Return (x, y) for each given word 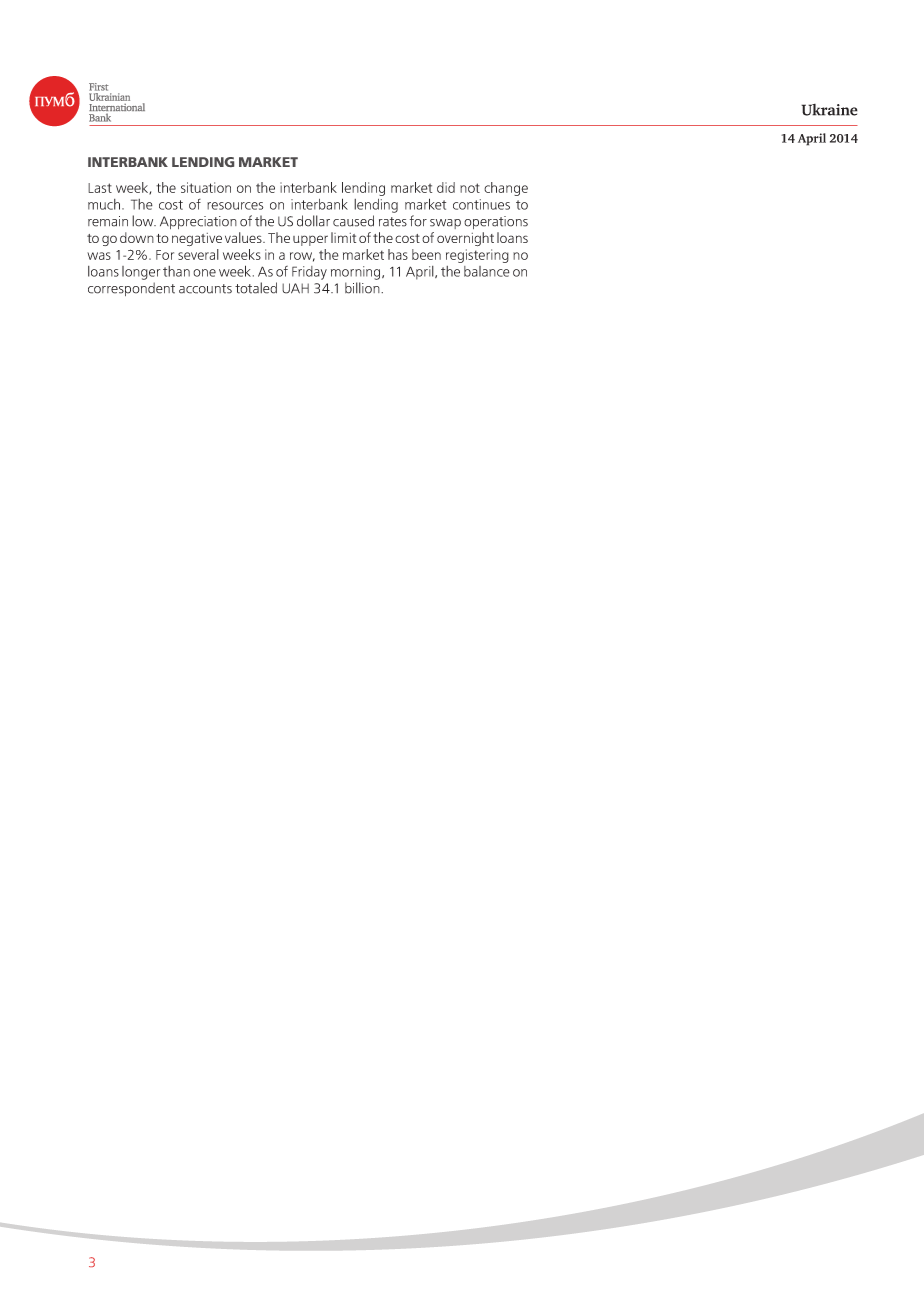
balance (487, 271)
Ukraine (829, 110)
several (198, 254)
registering (477, 256)
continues (481, 204)
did (446, 187)
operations (496, 222)
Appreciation (198, 222)
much (105, 204)
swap (445, 224)
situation (206, 187)
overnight (465, 239)
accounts (205, 289)
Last (100, 188)
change (506, 189)
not (470, 188)
